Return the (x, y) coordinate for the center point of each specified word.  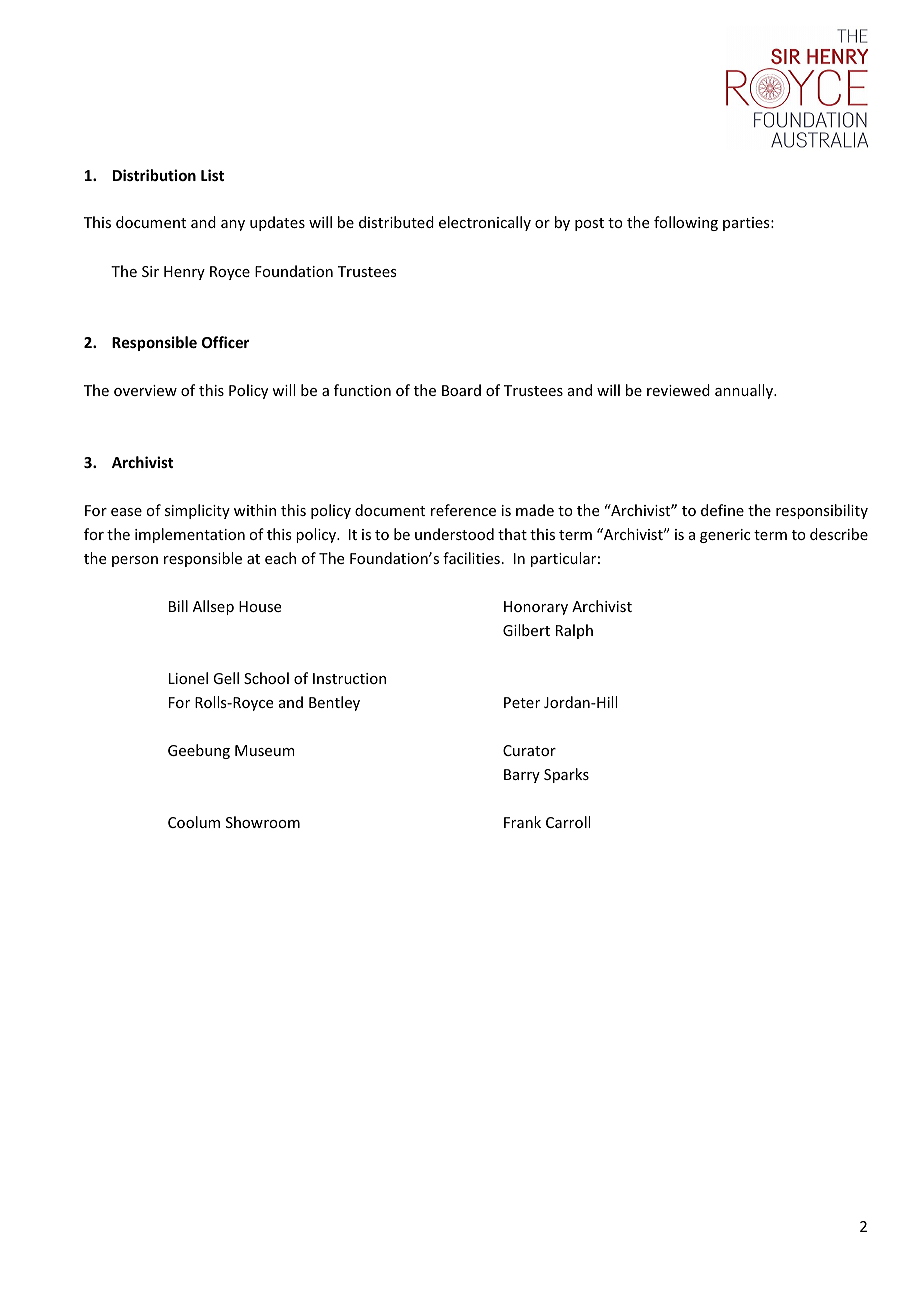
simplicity (197, 511)
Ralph (574, 631)
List (212, 175)
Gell (226, 678)
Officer (225, 342)
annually (745, 391)
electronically (485, 223)
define (722, 510)
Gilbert (526, 630)
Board (461, 390)
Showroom (263, 822)
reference (463, 510)
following (686, 223)
